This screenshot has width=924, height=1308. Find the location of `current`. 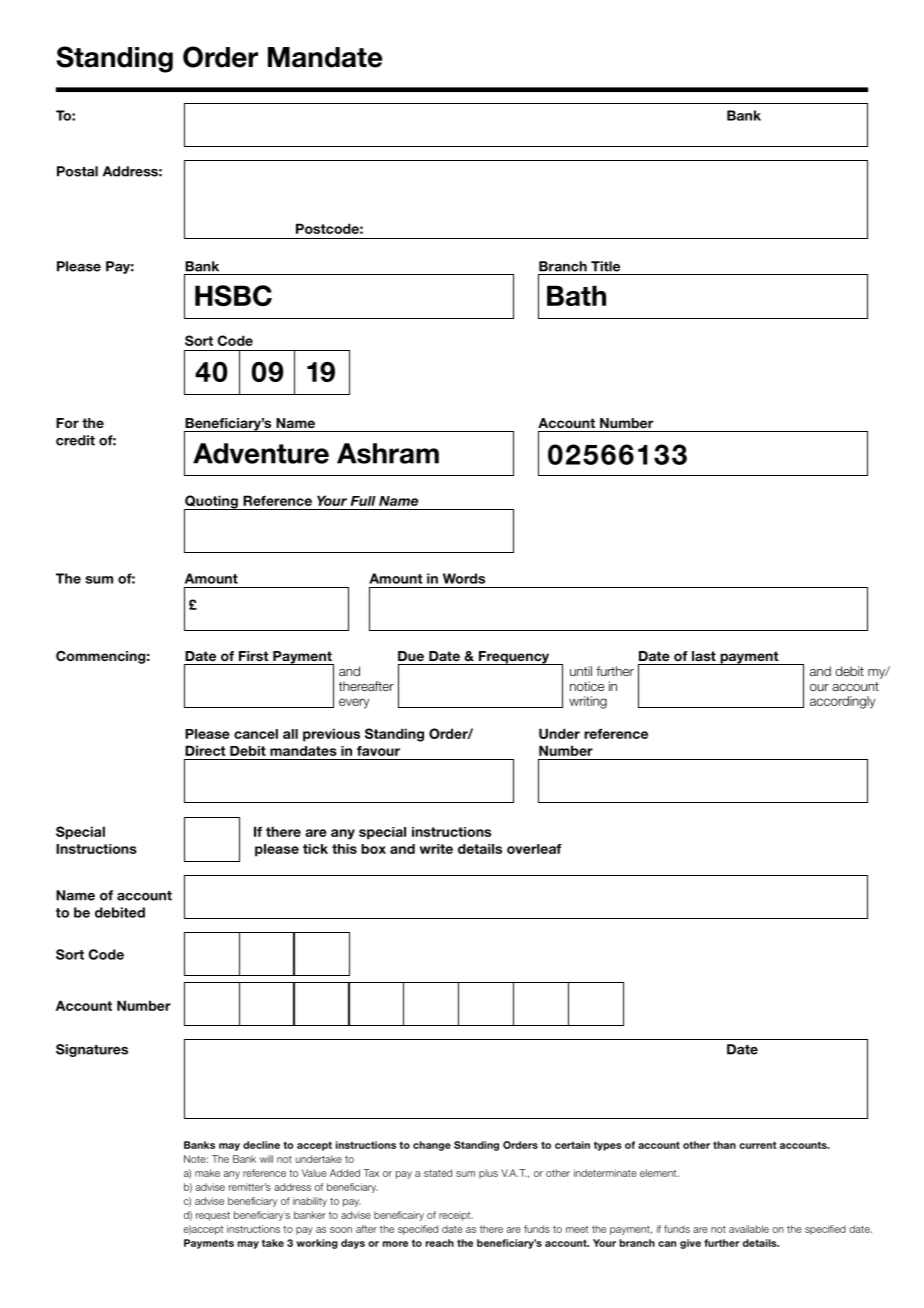

current is located at coordinates (758, 1145).
